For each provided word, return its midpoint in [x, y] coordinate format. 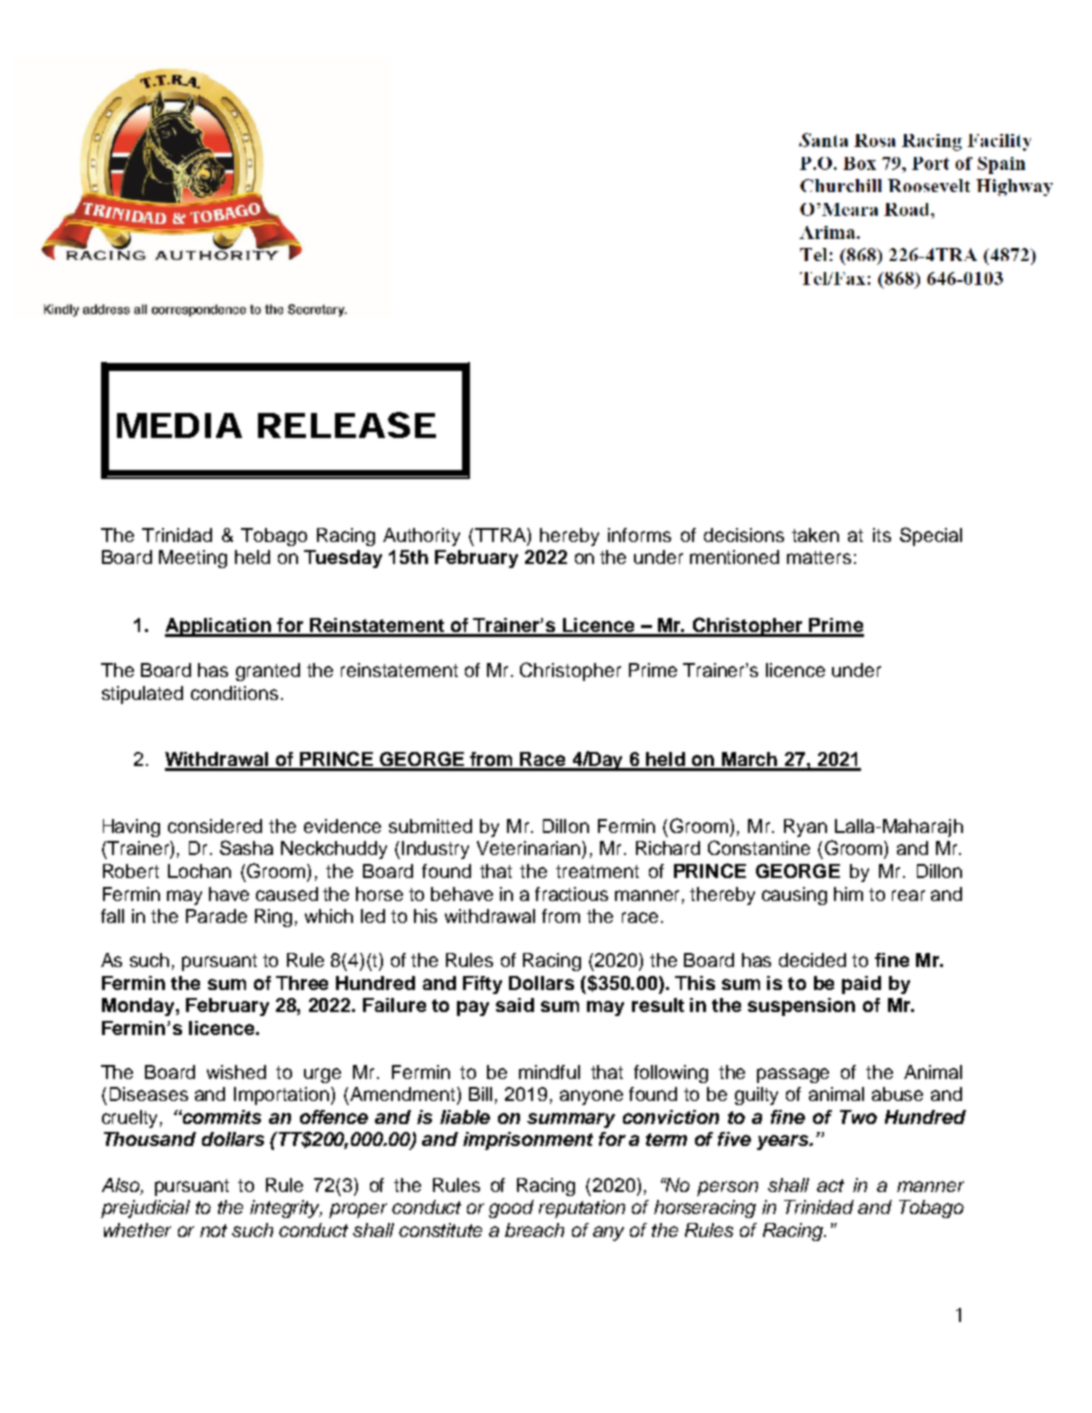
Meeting [193, 559]
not [213, 1230]
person [727, 1188]
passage [793, 1075]
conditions [234, 693]
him [848, 894]
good [511, 1209]
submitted [430, 826]
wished [236, 1072]
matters [819, 557]
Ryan [805, 828]
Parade [216, 916]
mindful [549, 1072]
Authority [421, 537]
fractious [571, 894]
